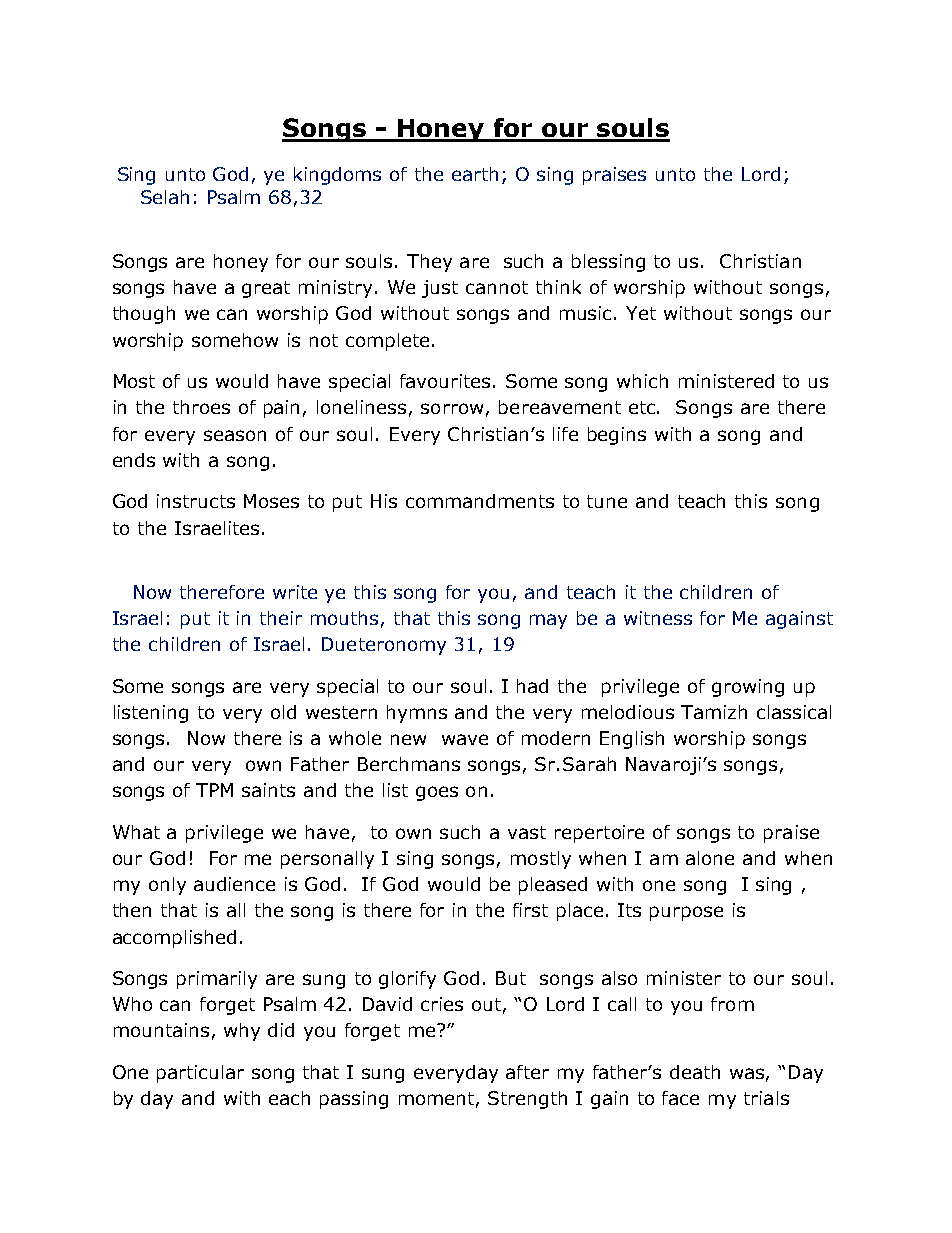 The height and width of the page is (1233, 952). Describe the element at coordinates (527, 832) in the page. I see `vast` at that location.
